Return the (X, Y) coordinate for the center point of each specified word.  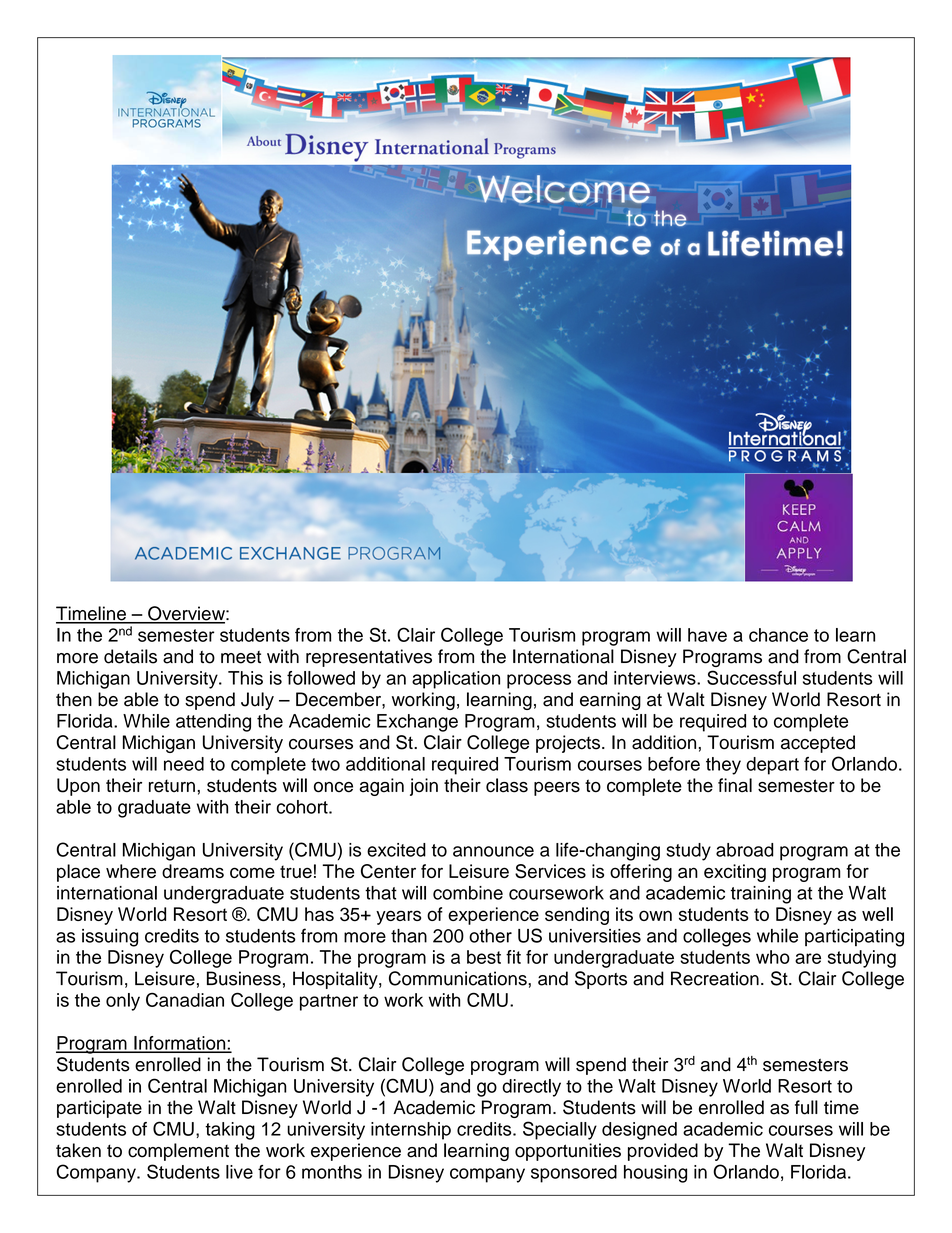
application (456, 680)
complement (178, 1152)
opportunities (568, 1152)
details (130, 656)
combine (468, 893)
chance (778, 635)
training (761, 895)
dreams (193, 871)
